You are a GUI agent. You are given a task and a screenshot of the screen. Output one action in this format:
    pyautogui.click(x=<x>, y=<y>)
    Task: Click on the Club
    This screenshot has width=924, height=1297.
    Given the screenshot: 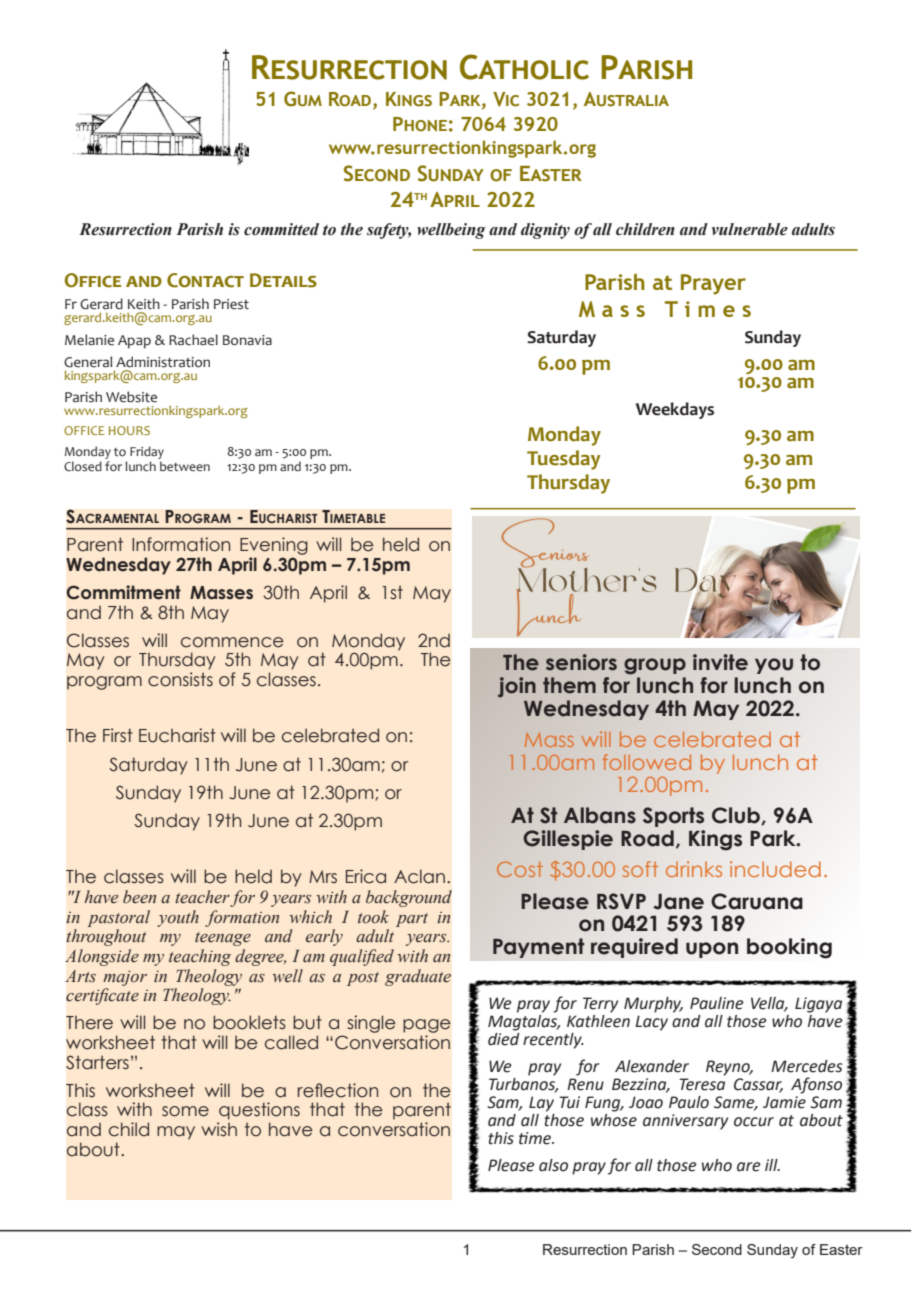 What is the action you would take?
    pyautogui.click(x=737, y=816)
